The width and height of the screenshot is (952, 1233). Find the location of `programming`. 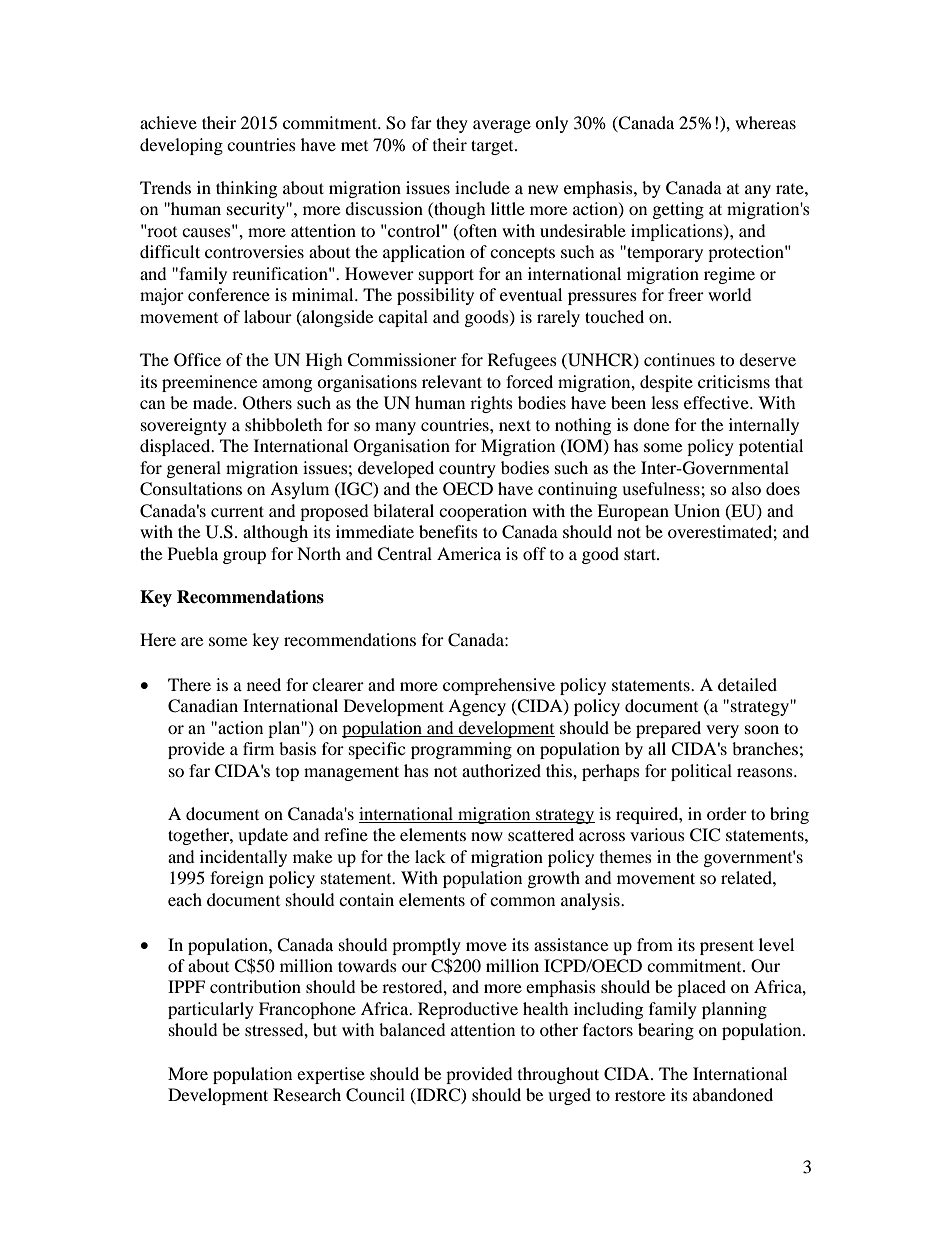

programming is located at coordinates (461, 750).
